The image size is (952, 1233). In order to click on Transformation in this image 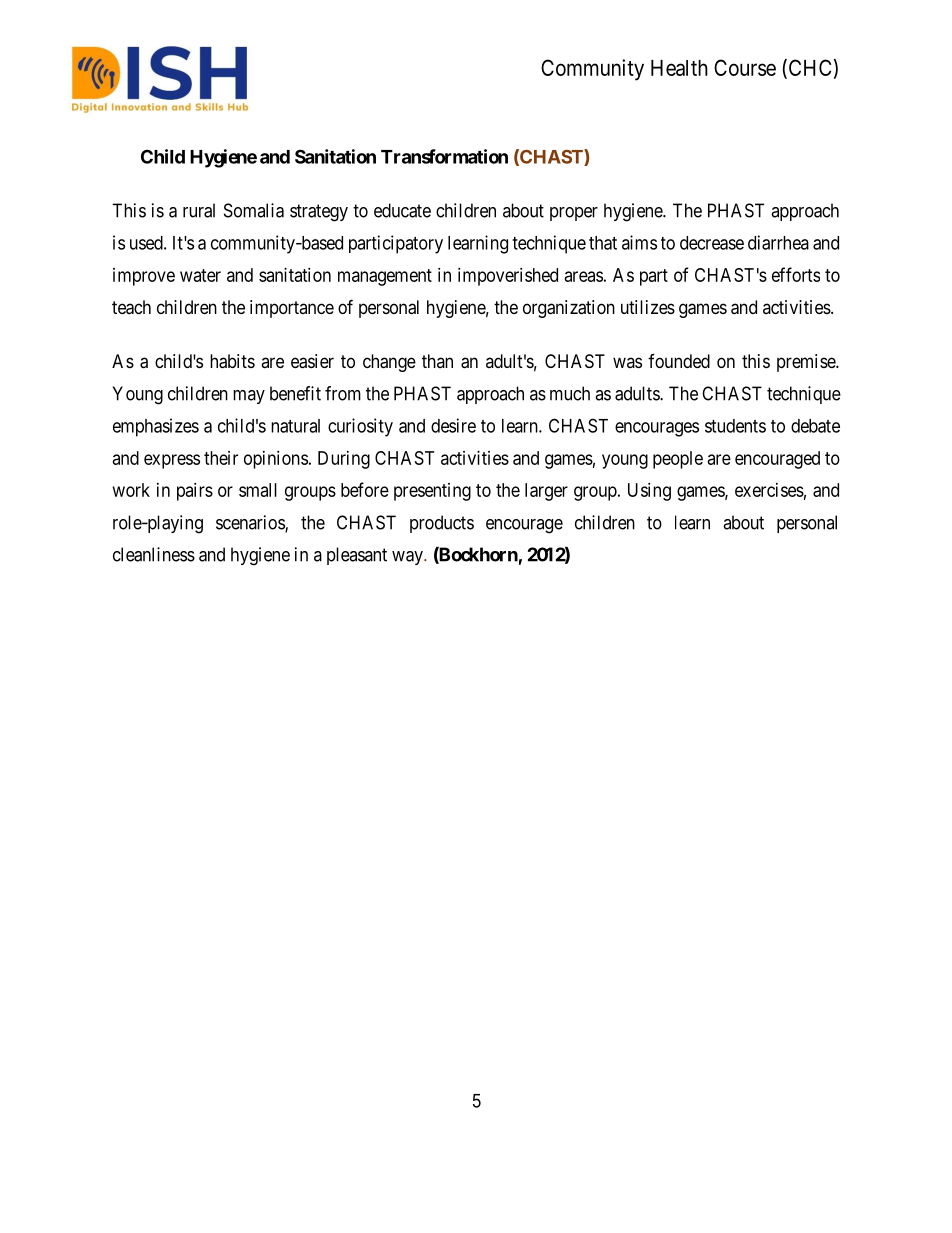, I will do `click(444, 156)`.
